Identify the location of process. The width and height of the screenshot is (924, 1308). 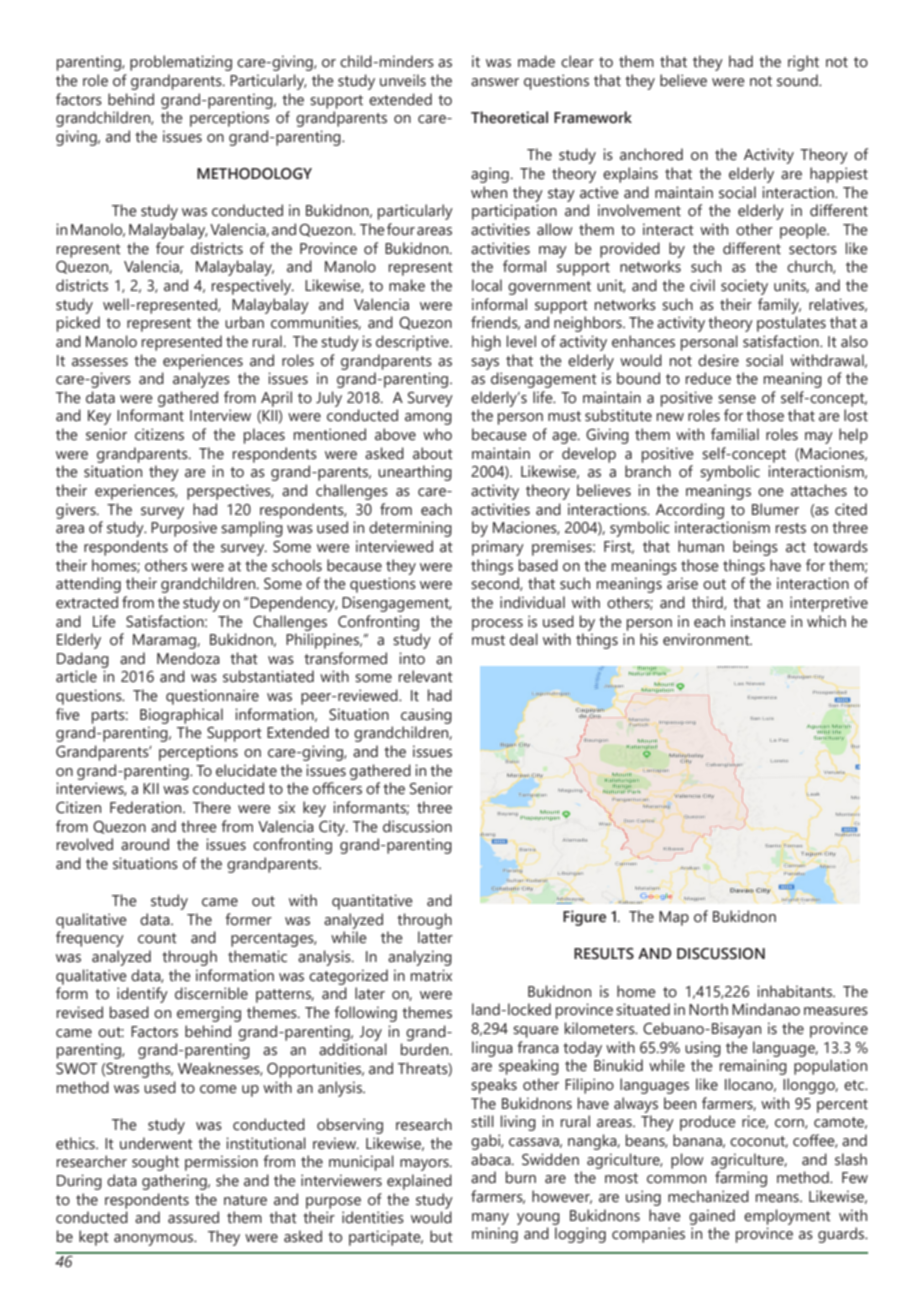
(497, 625).
